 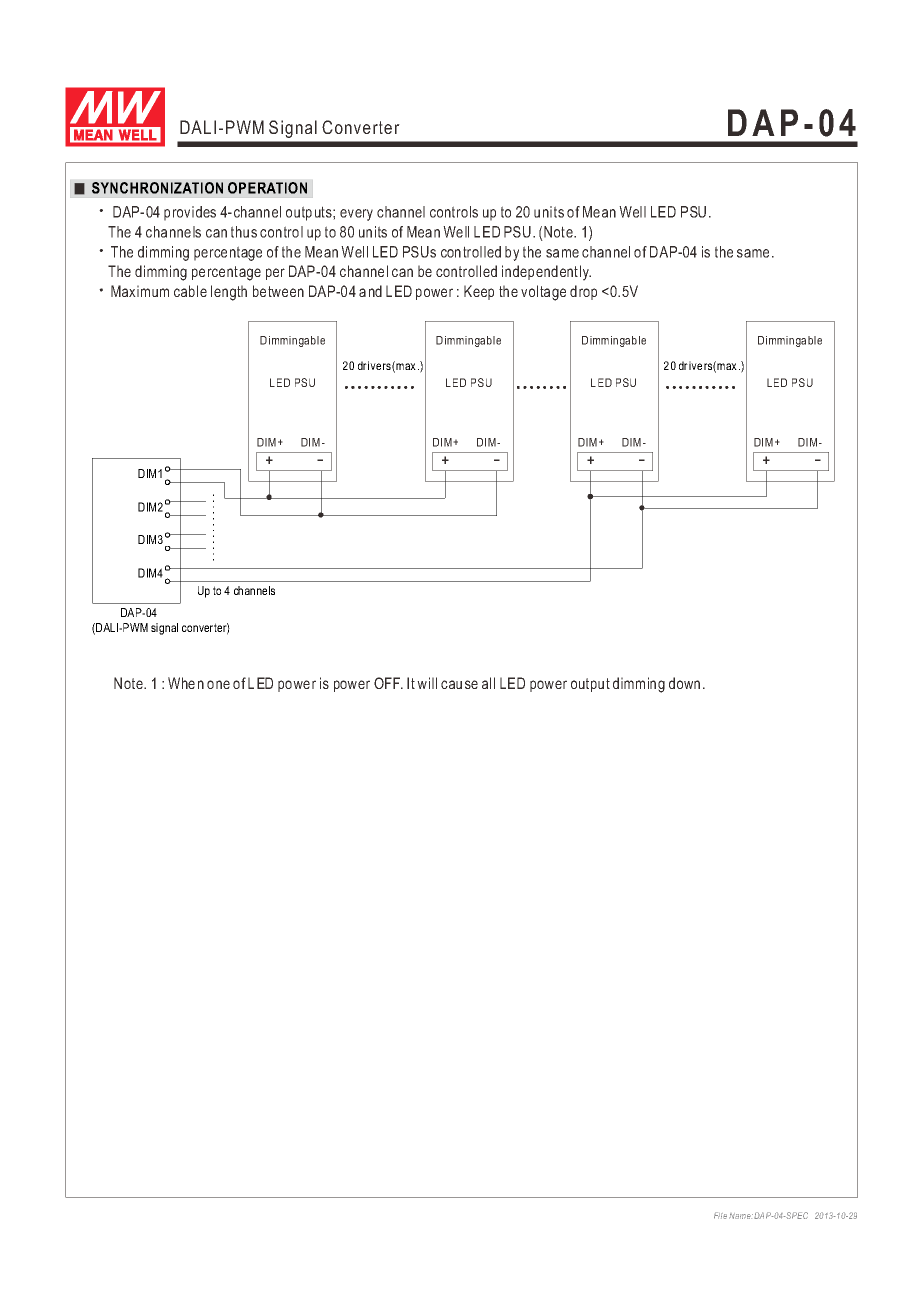 I want to click on independently, so click(x=546, y=273).
